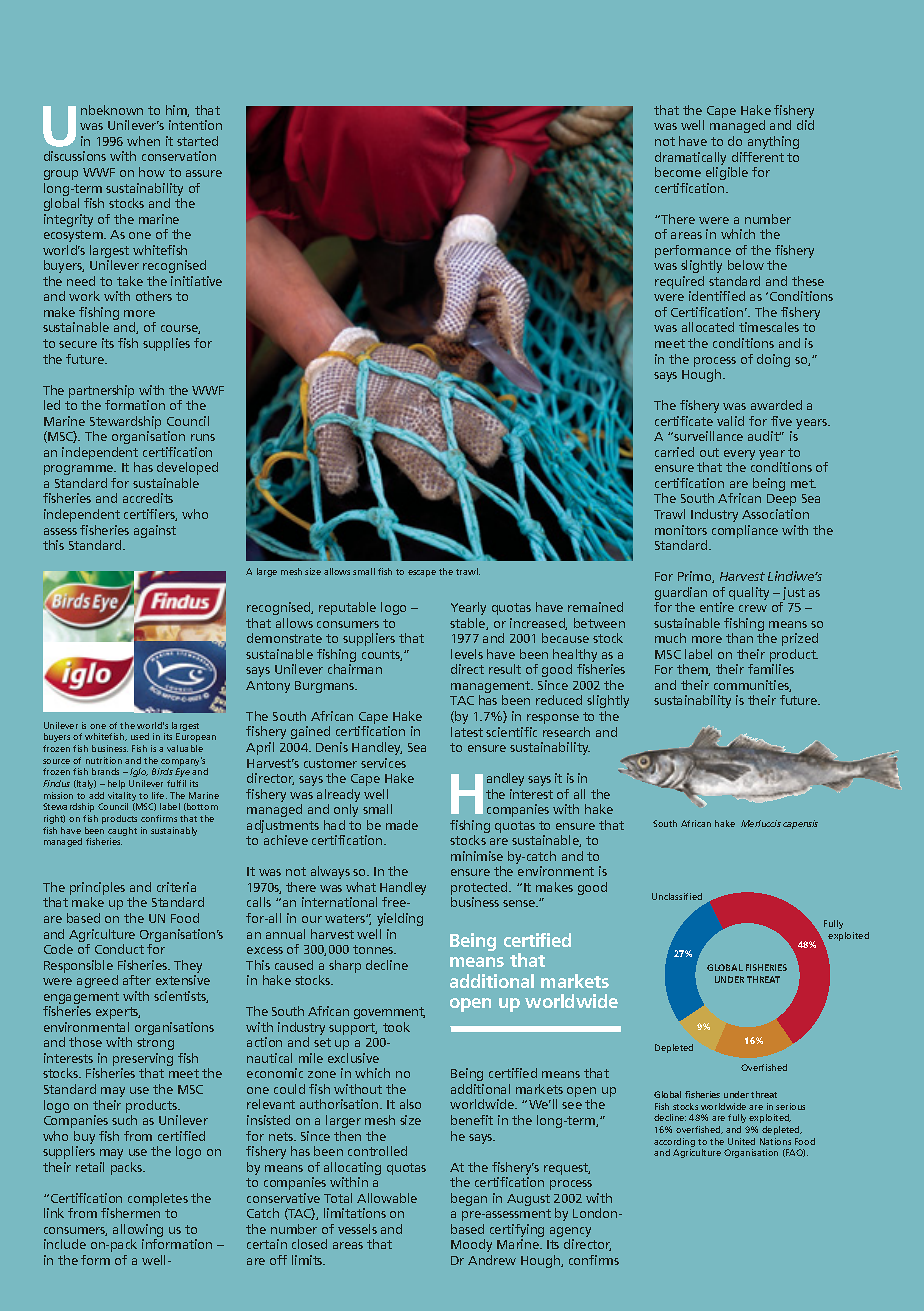 The height and width of the screenshot is (1311, 924). What do you see at coordinates (138, 1232) in the screenshot?
I see `allowing` at bounding box center [138, 1232].
